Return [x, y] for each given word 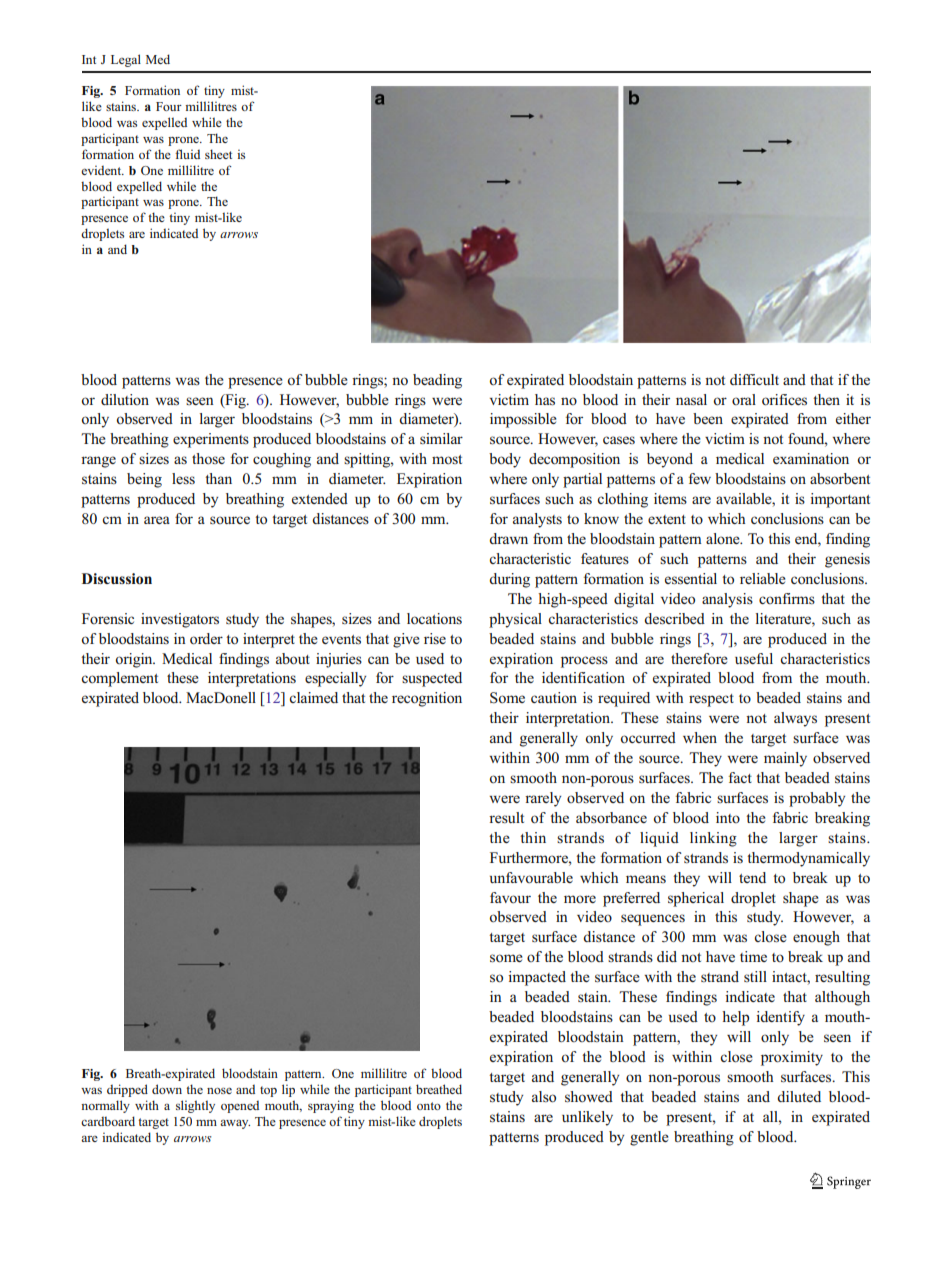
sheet [218, 154]
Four [169, 106]
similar [441, 438]
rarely [543, 799]
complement [119, 679]
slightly [195, 1106]
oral [744, 399]
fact [740, 777]
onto [429, 1106]
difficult [754, 379]
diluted [799, 1096]
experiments [211, 440]
